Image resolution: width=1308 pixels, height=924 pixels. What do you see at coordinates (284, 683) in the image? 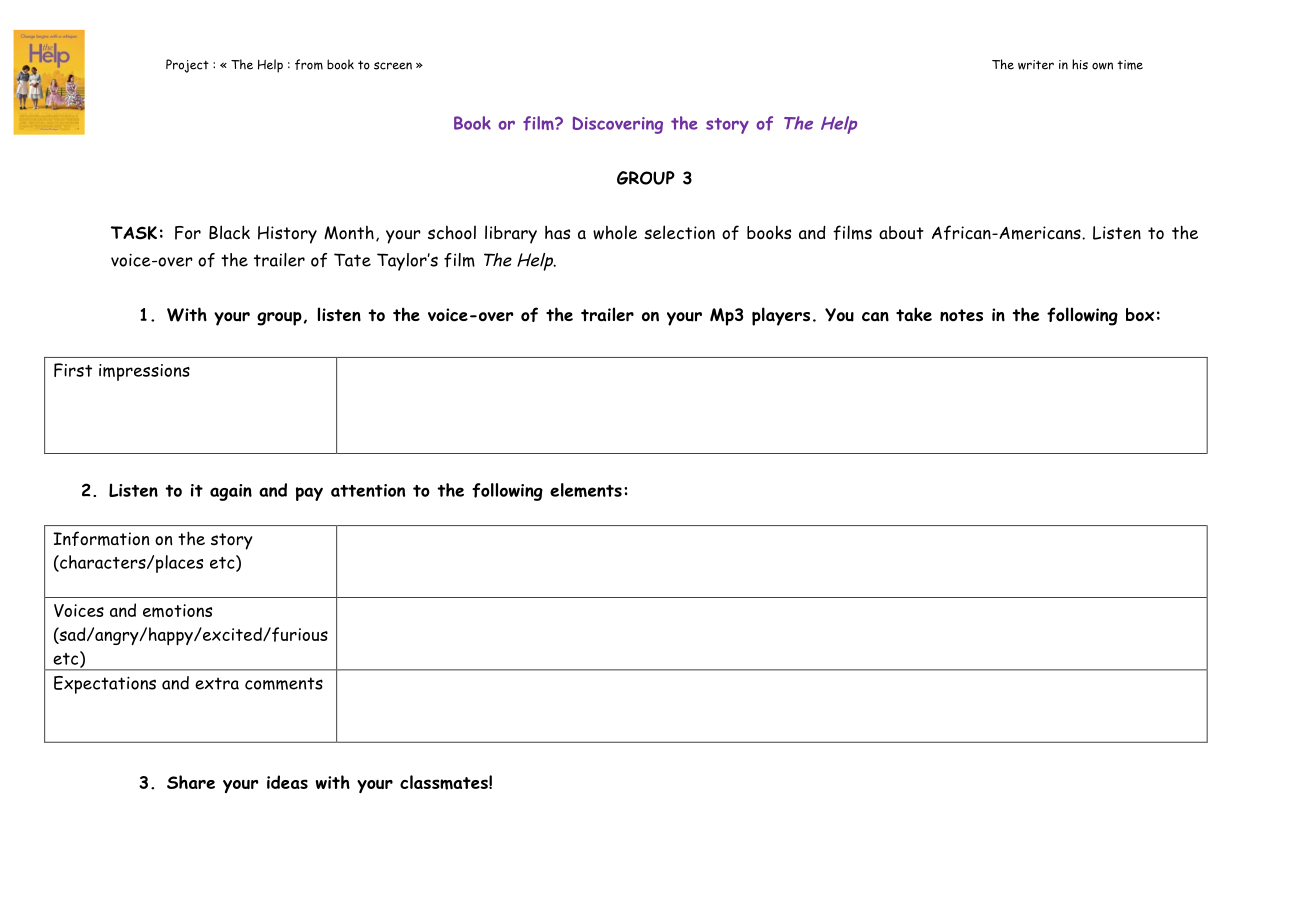
I see `comments` at bounding box center [284, 683].
